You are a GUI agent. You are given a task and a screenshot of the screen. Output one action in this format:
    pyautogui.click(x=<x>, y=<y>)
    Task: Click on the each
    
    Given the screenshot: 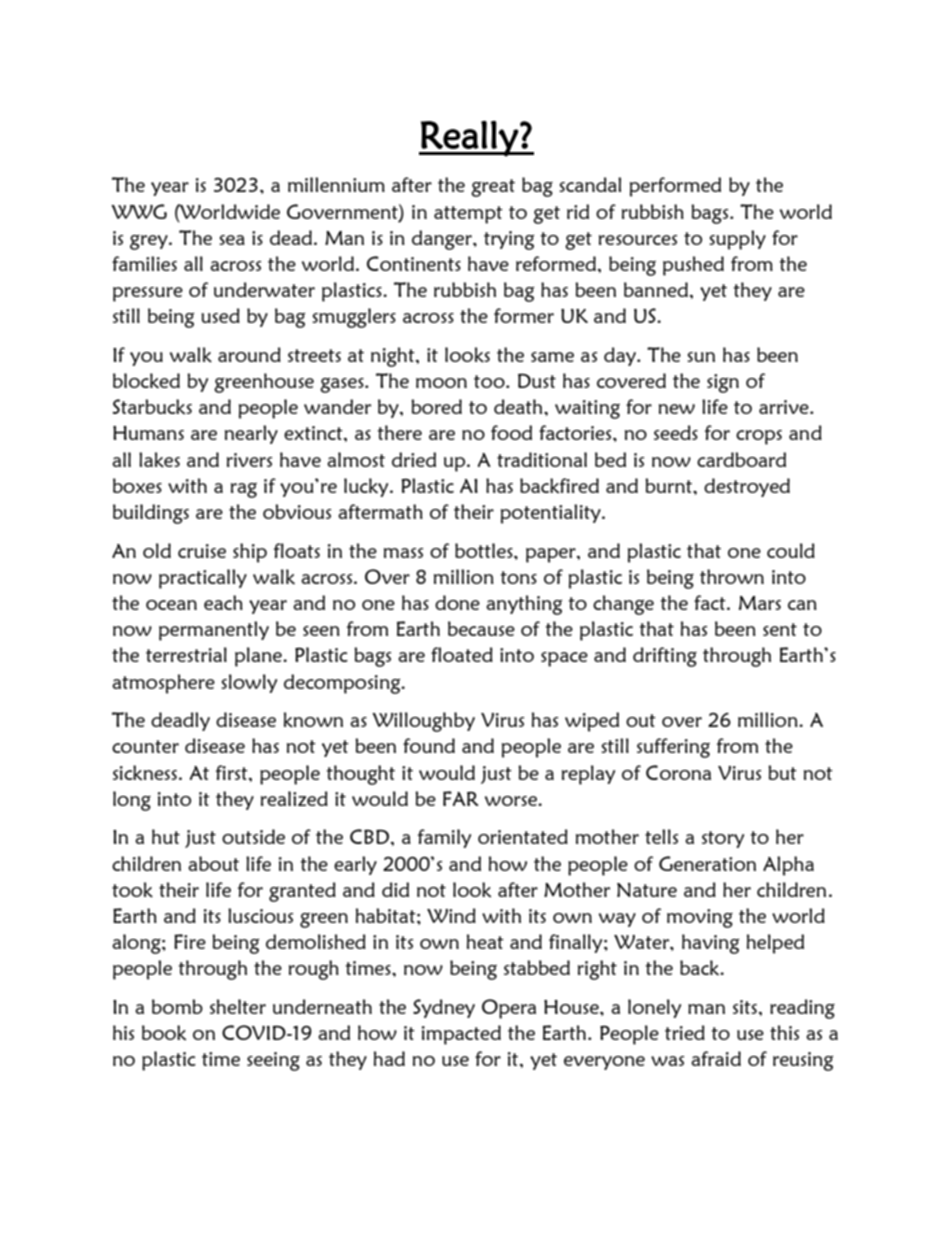 What is the action you would take?
    pyautogui.click(x=223, y=602)
